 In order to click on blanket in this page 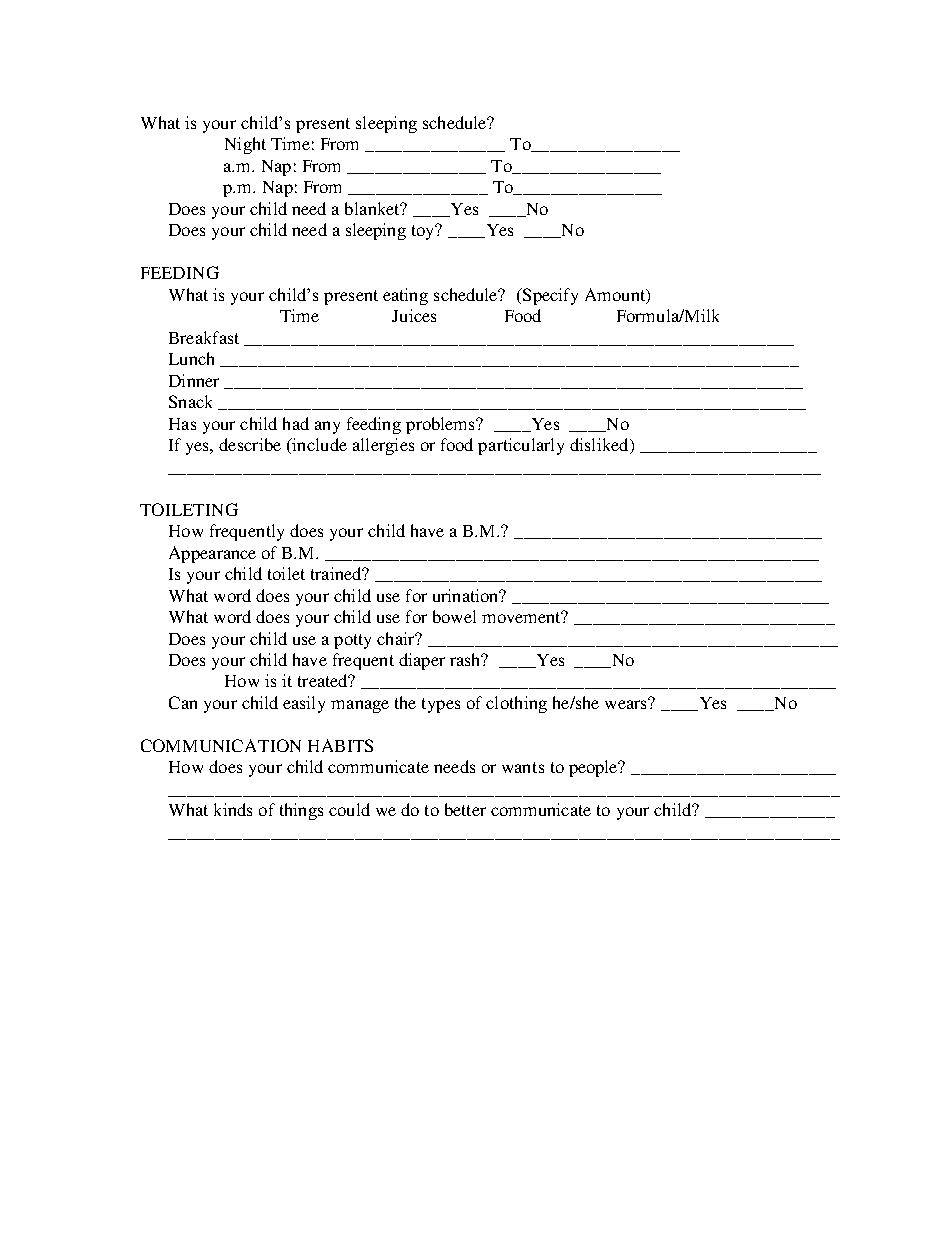, I will do `click(373, 208)`.
